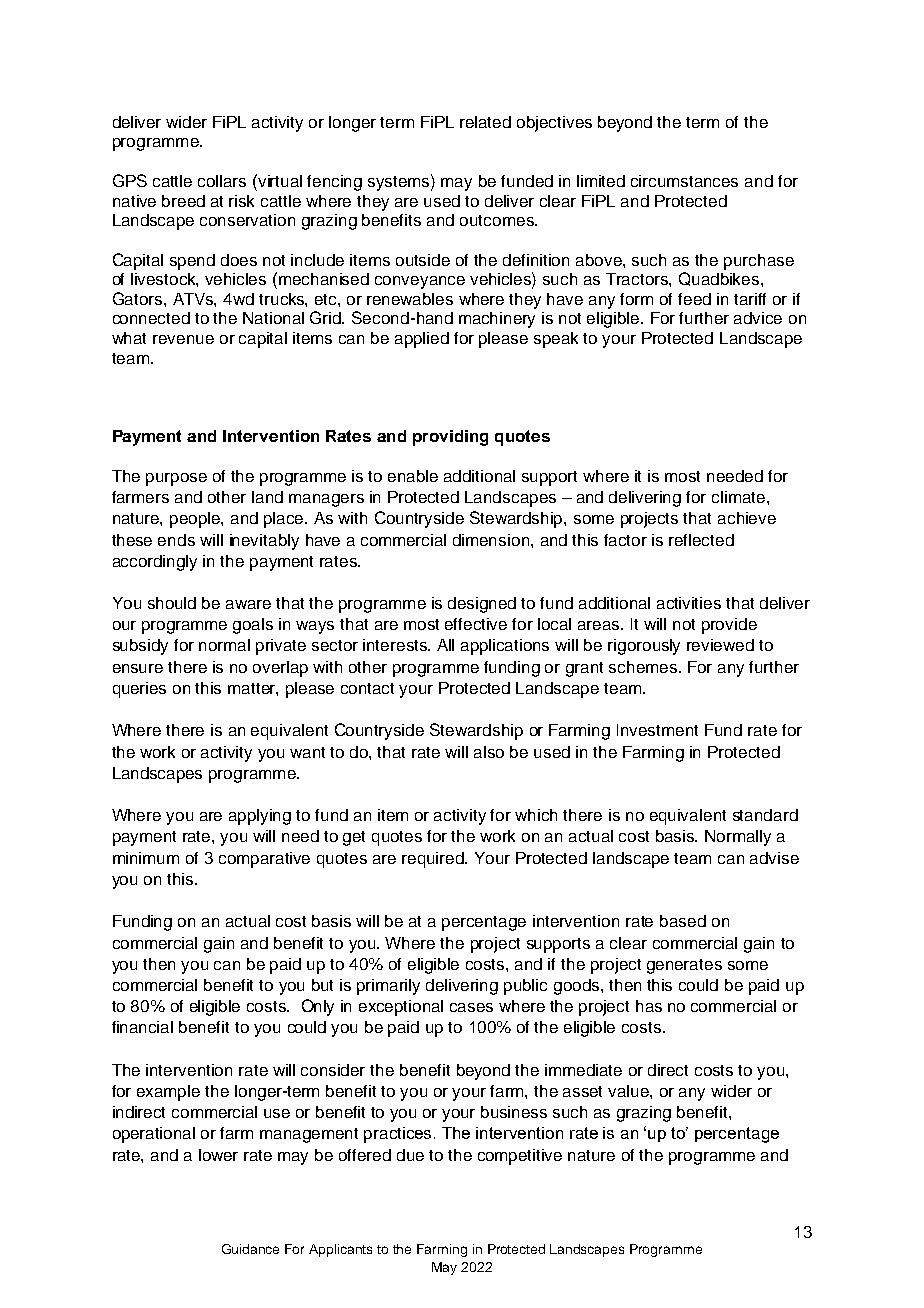 The width and height of the image is (924, 1308). What do you see at coordinates (485, 122) in the image?
I see `related` at bounding box center [485, 122].
